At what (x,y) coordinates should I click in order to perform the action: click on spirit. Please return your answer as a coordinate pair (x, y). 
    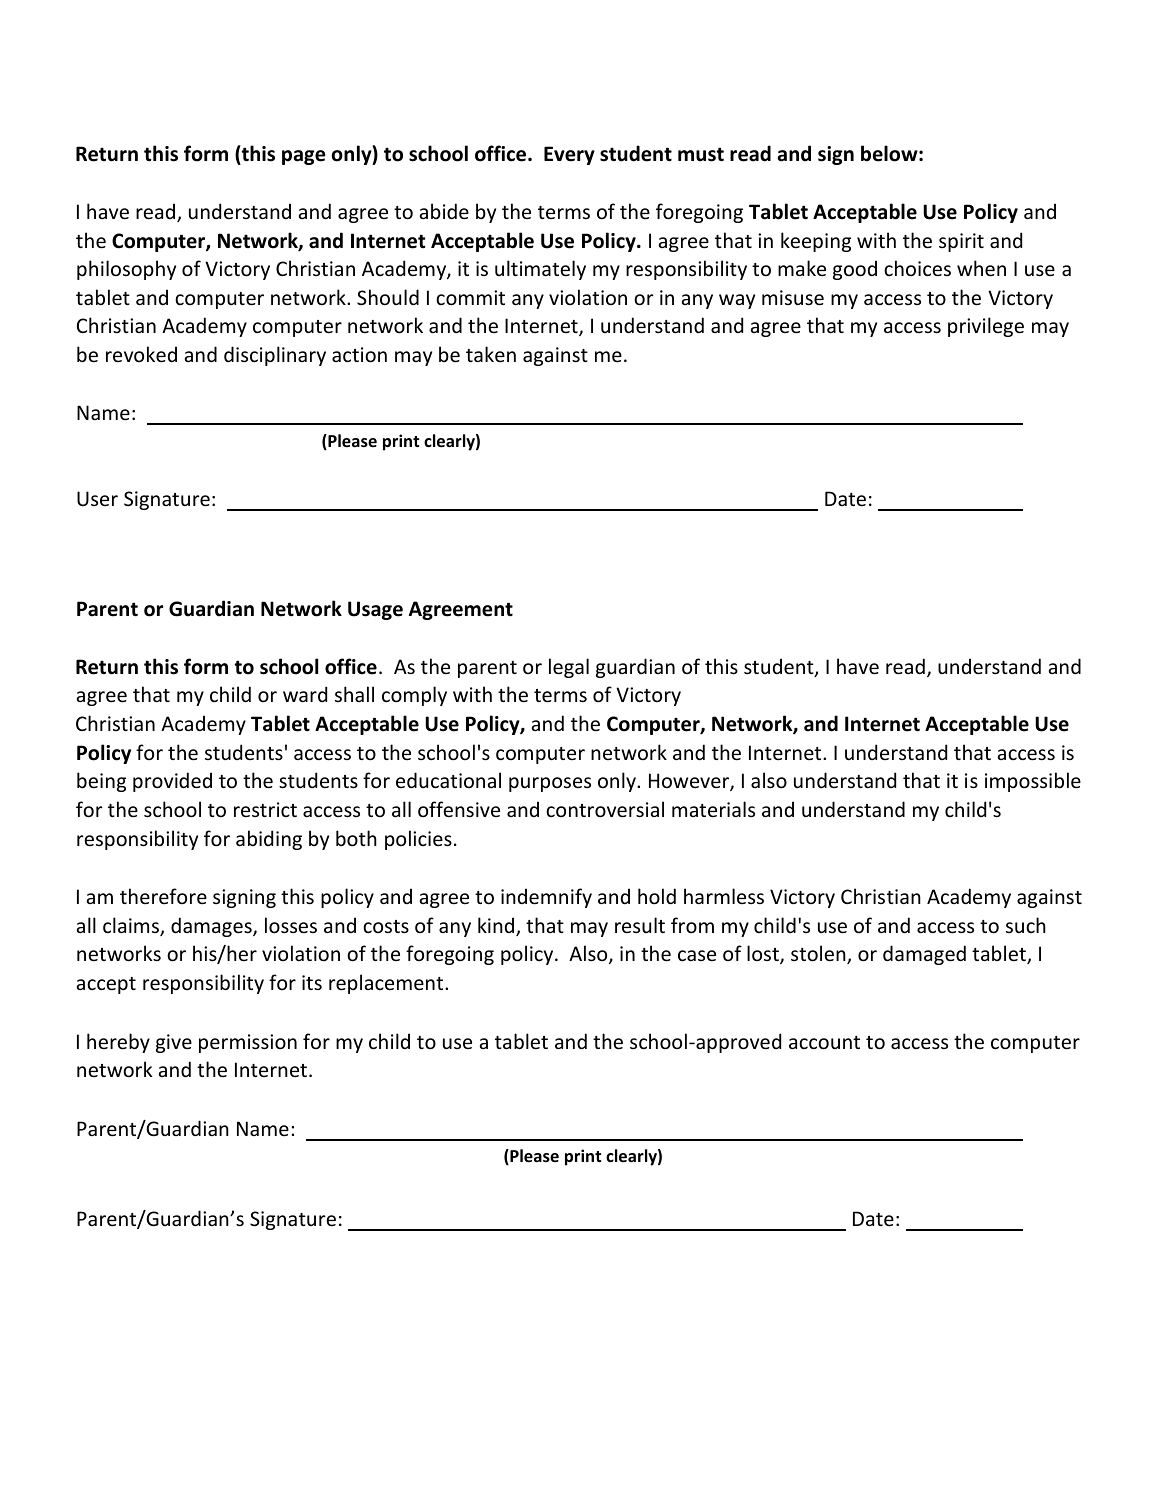
    Looking at the image, I should click on (961, 242).
